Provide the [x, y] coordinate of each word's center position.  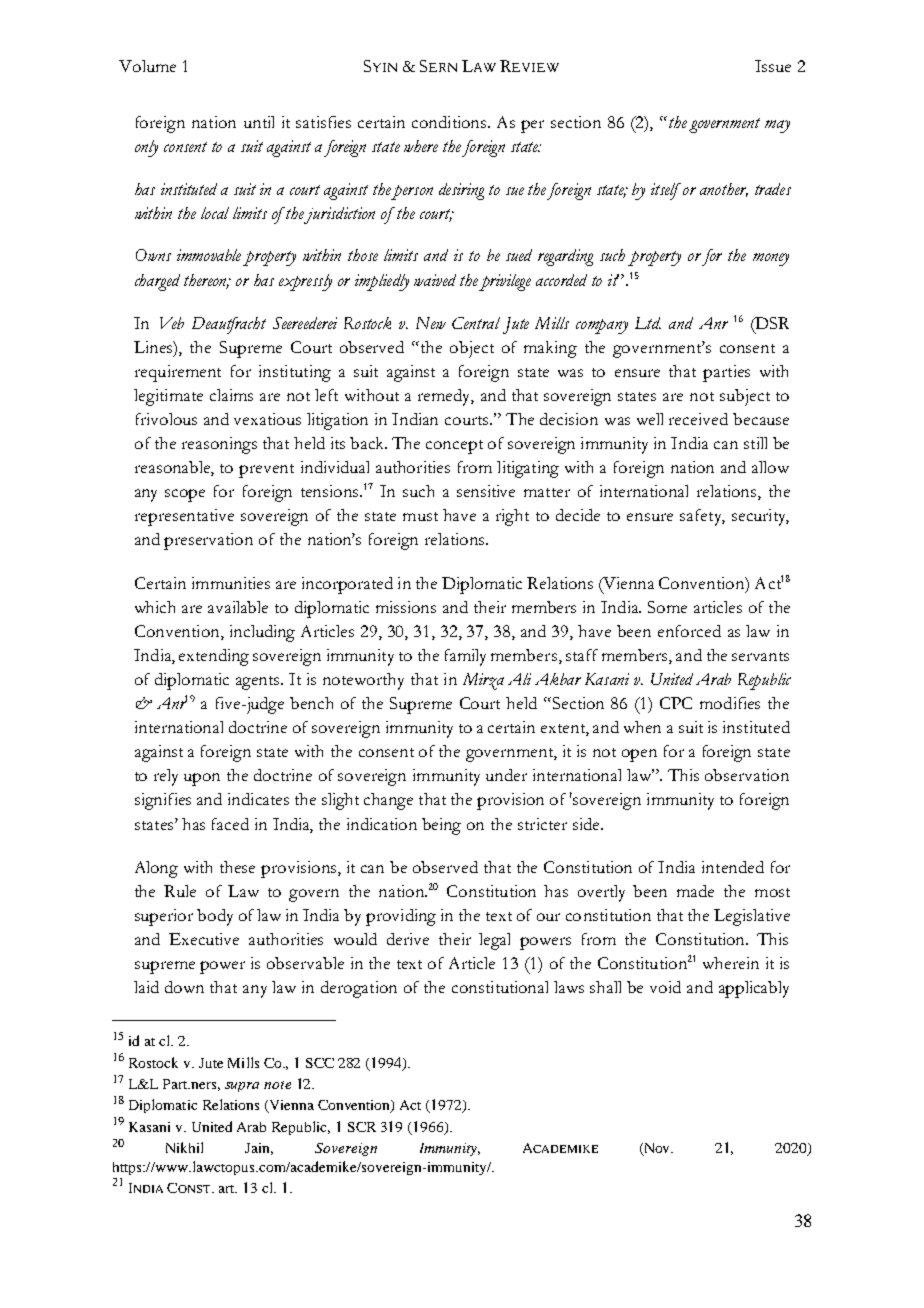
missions [406, 607]
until [259, 122]
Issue [773, 66]
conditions [450, 122]
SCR [362, 1127]
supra [242, 1087]
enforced [689, 631]
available [238, 607]
